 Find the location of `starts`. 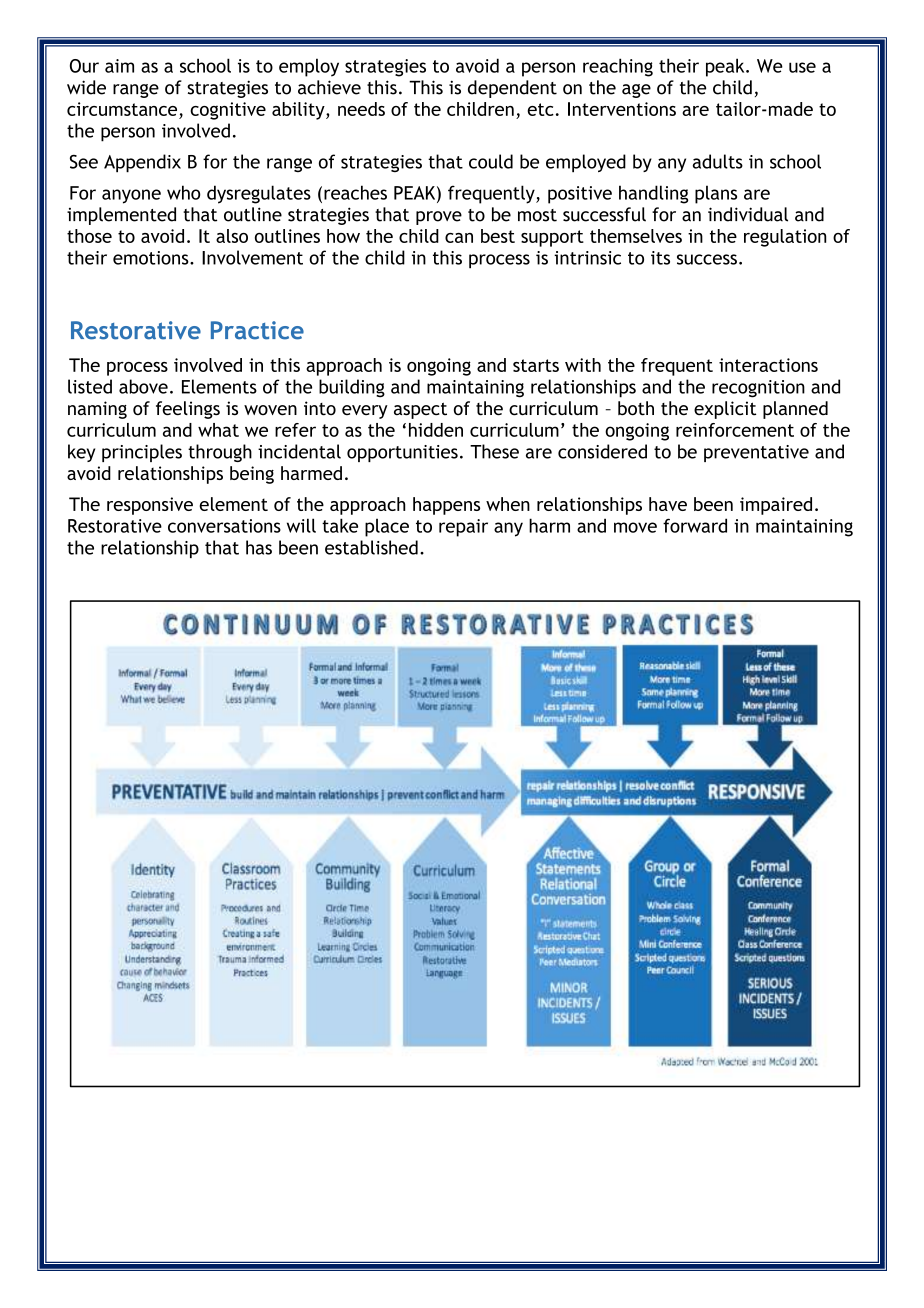

starts is located at coordinates (536, 365).
